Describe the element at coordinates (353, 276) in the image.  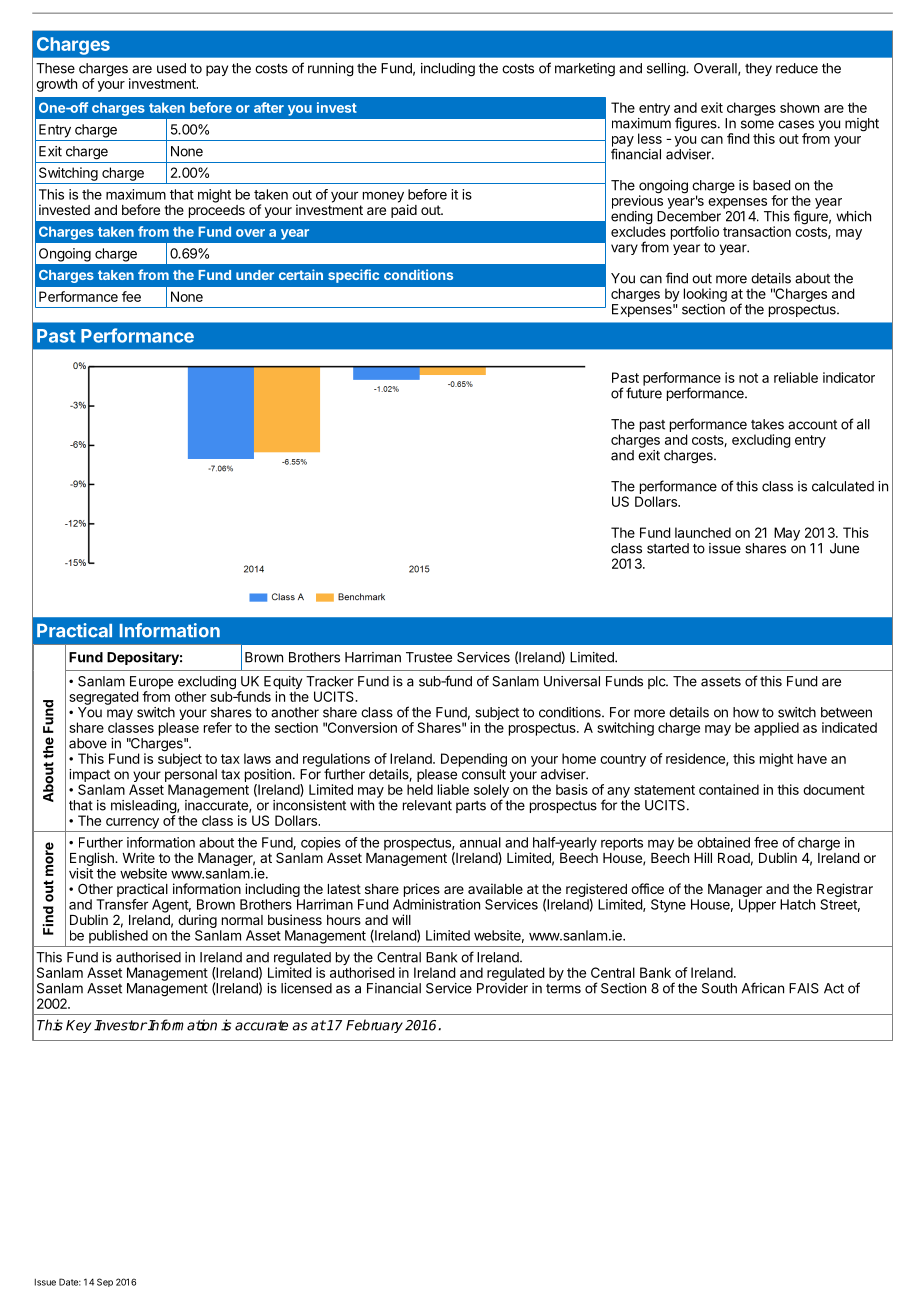
I see `specific` at that location.
